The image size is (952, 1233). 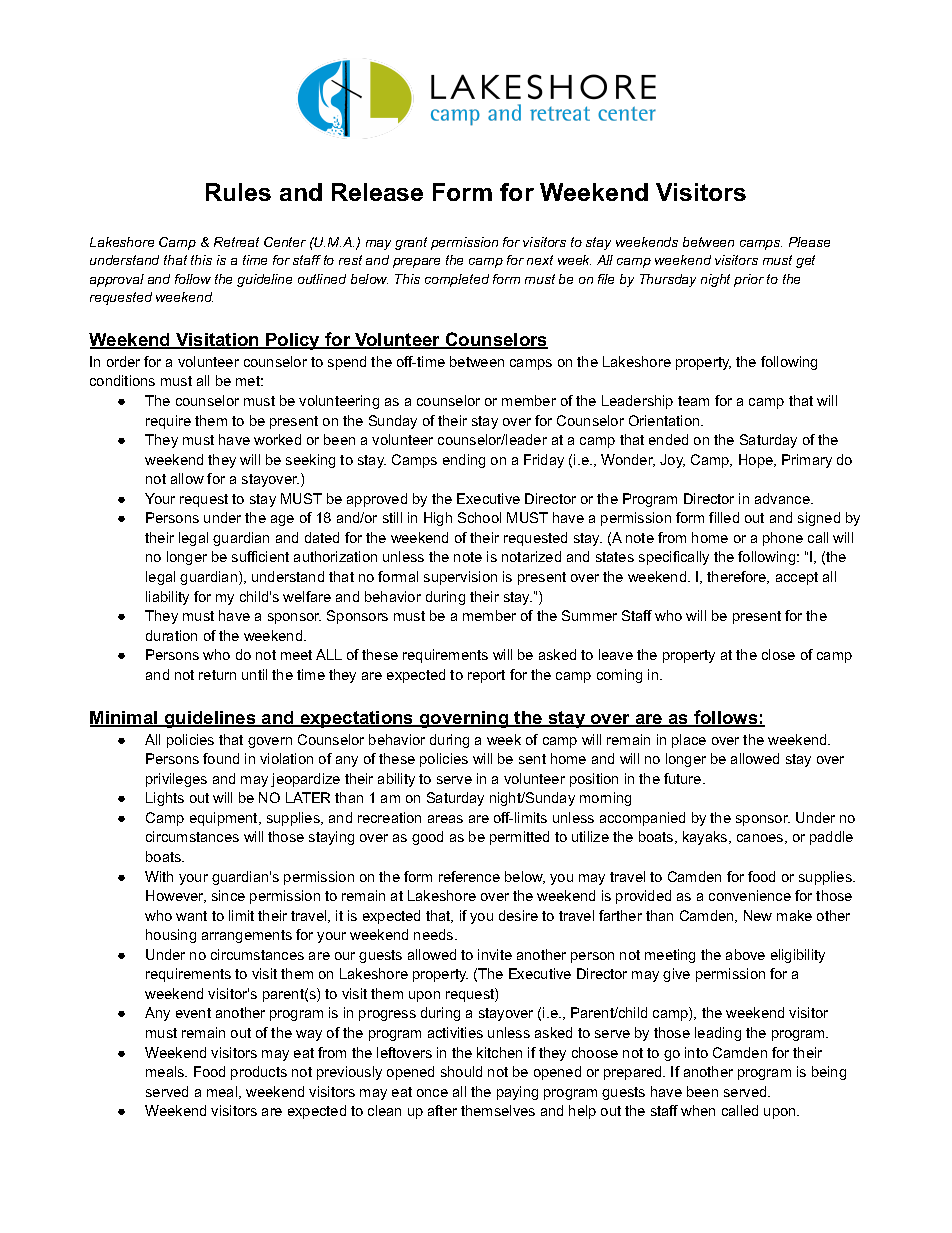 What do you see at coordinates (693, 401) in the screenshot?
I see `team` at bounding box center [693, 401].
